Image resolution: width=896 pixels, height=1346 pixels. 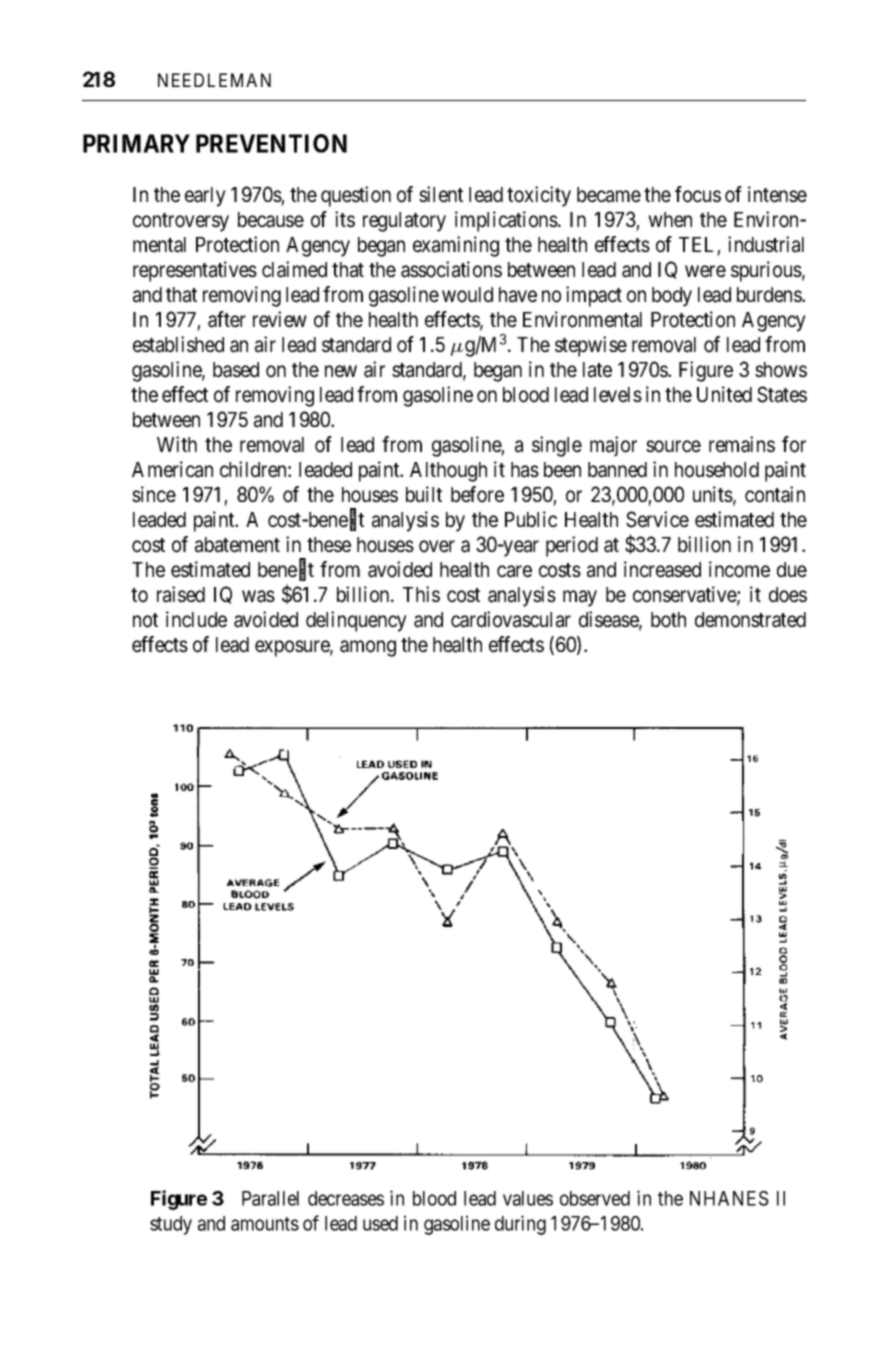 What do you see at coordinates (368, 648) in the image?
I see `among` at bounding box center [368, 648].
